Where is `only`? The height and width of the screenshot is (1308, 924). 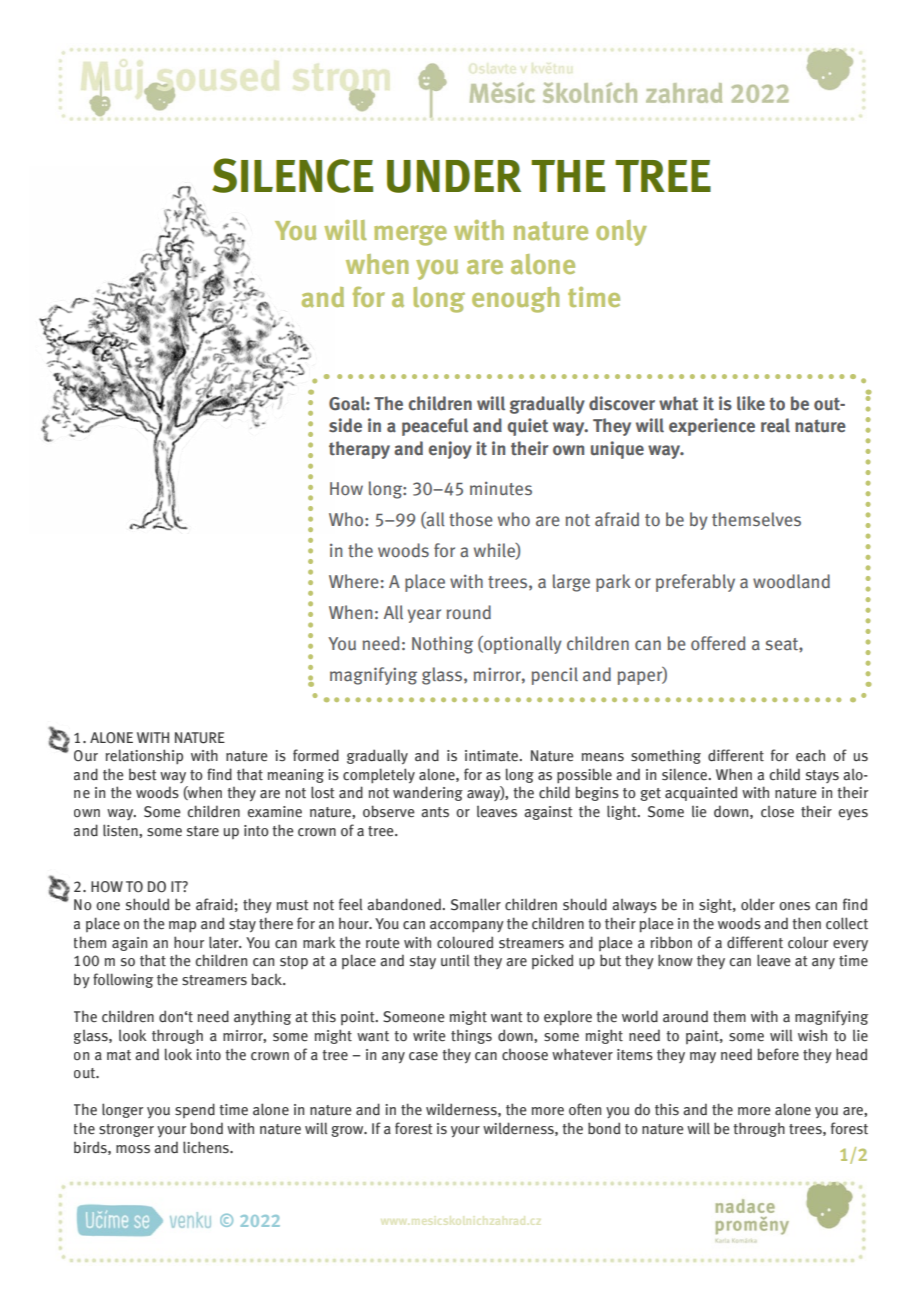 only is located at coordinates (621, 233).
